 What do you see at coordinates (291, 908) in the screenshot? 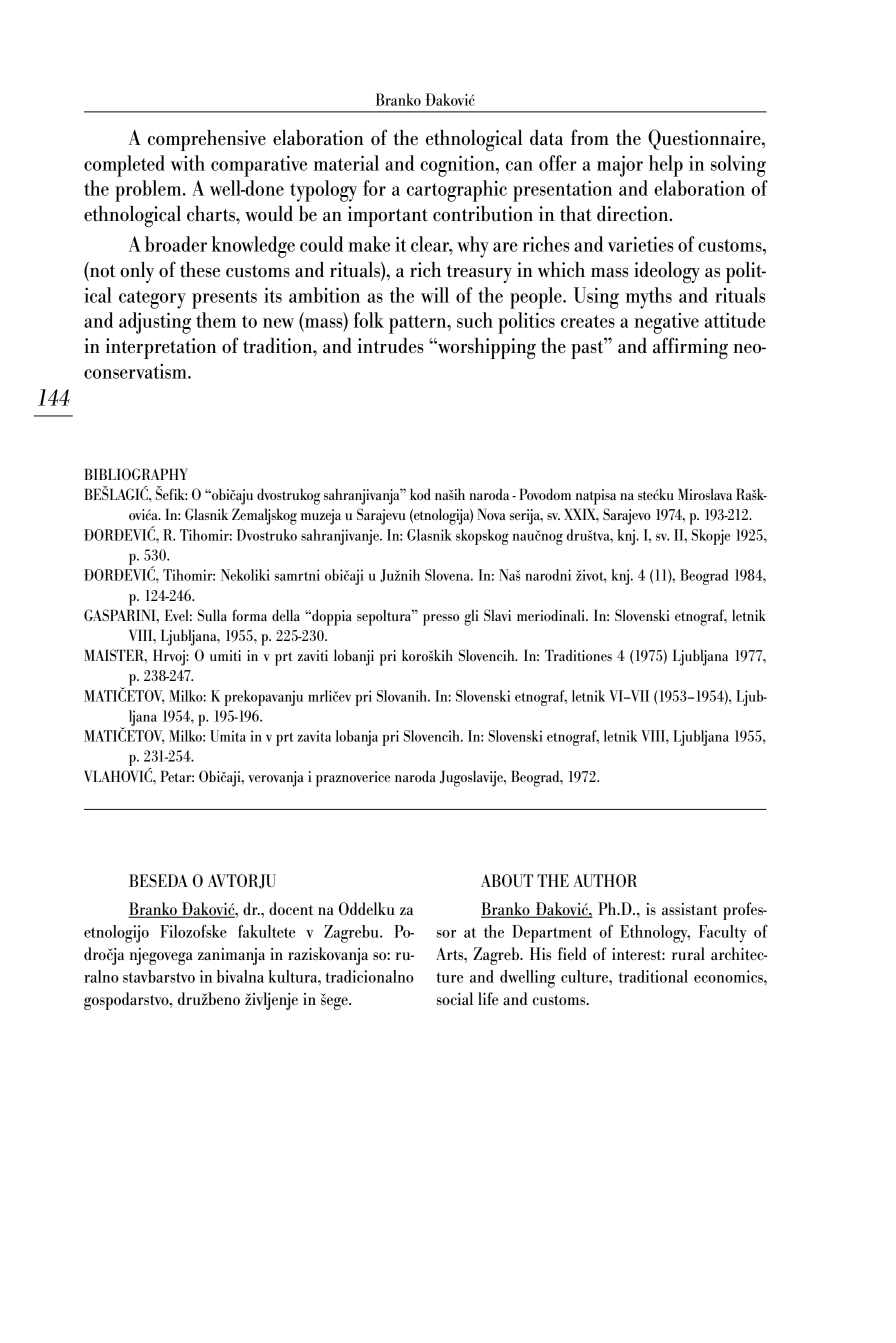
I see `docent` at bounding box center [291, 908].
